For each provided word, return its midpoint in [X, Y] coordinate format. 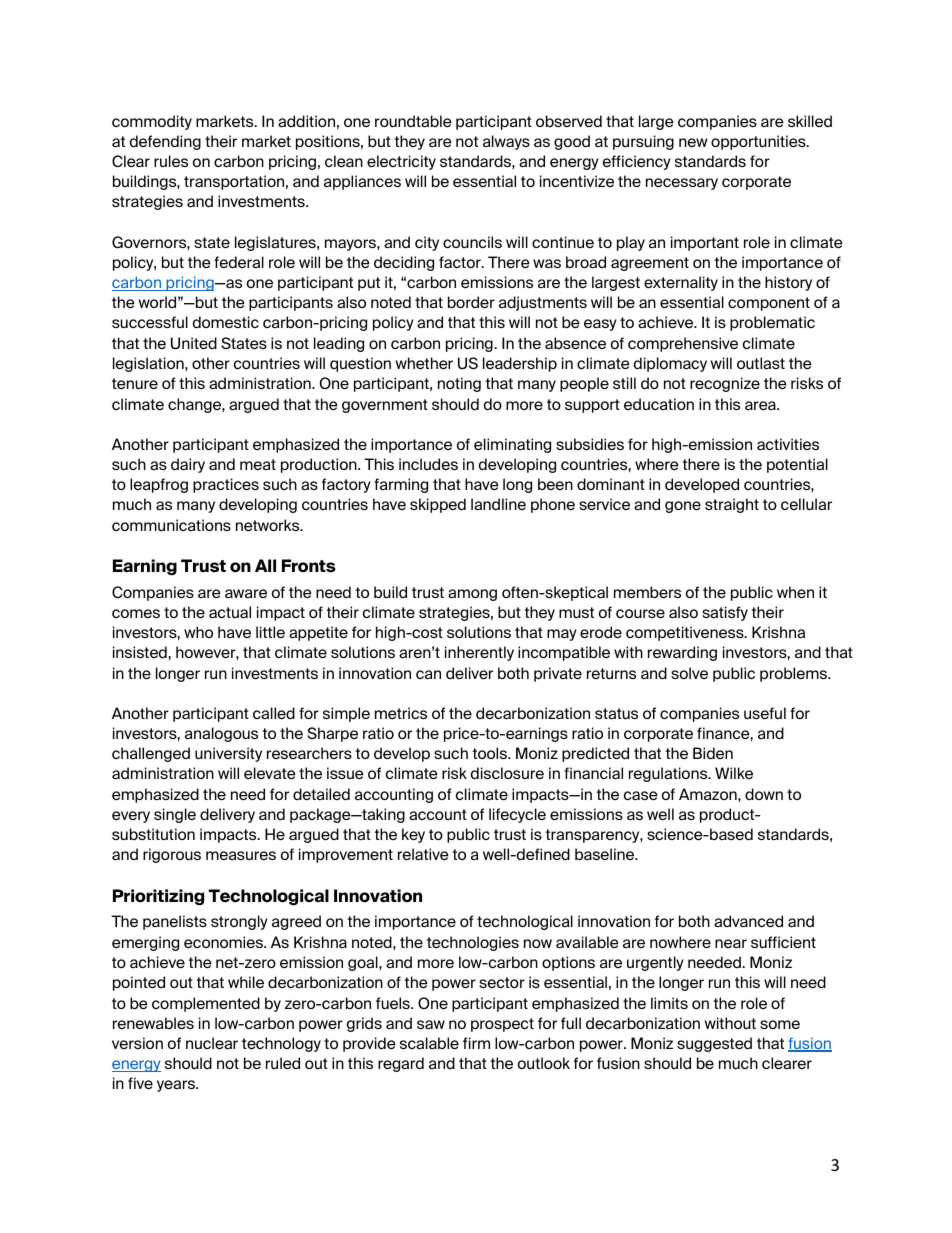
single [175, 815]
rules [171, 161]
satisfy [725, 613]
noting [459, 384]
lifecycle [517, 815]
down [764, 794]
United [194, 343]
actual [230, 612]
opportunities [759, 142]
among [472, 595]
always [506, 142]
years [177, 1086]
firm [476, 1043]
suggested [714, 1044]
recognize [725, 384]
